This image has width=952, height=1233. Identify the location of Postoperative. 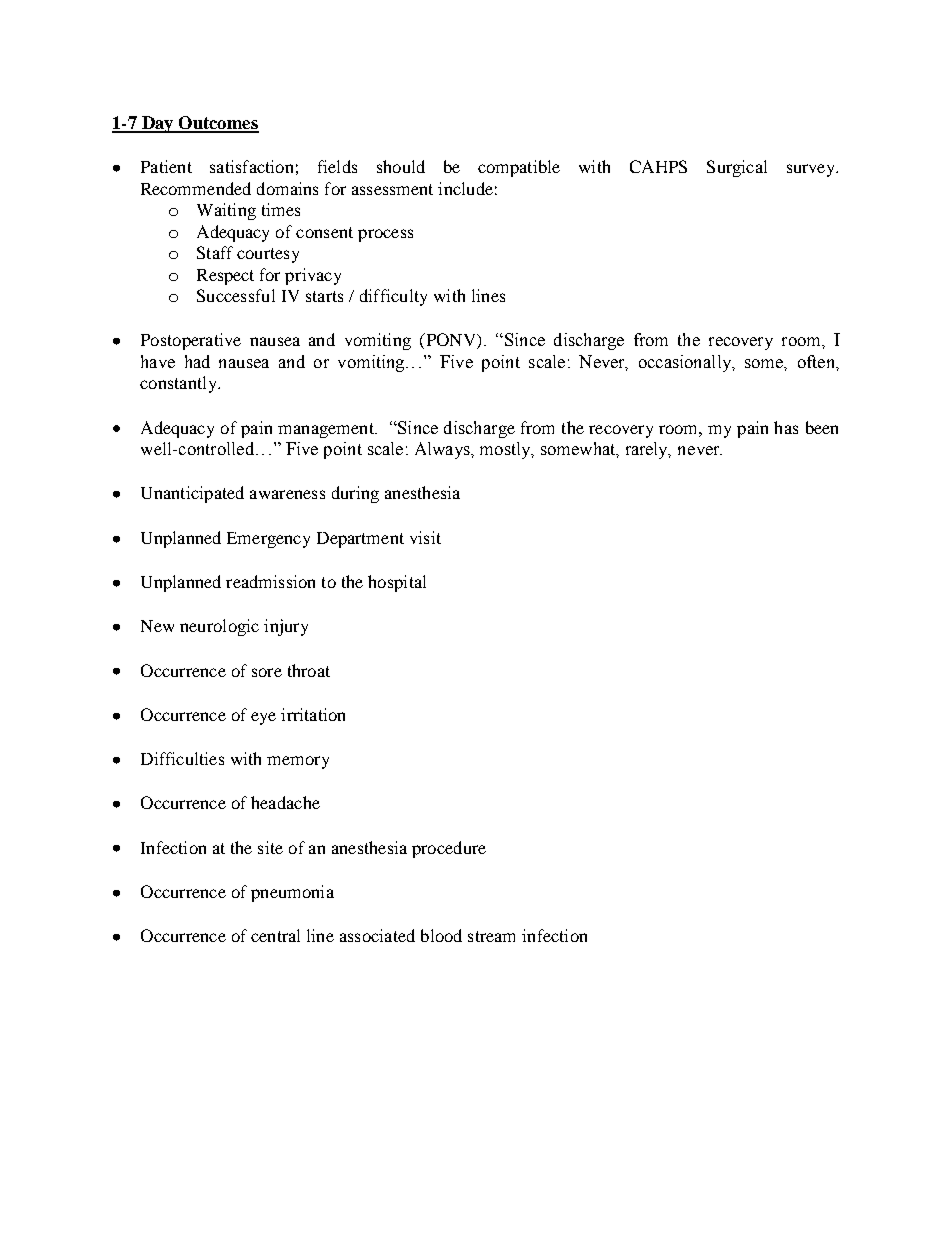
(191, 341).
